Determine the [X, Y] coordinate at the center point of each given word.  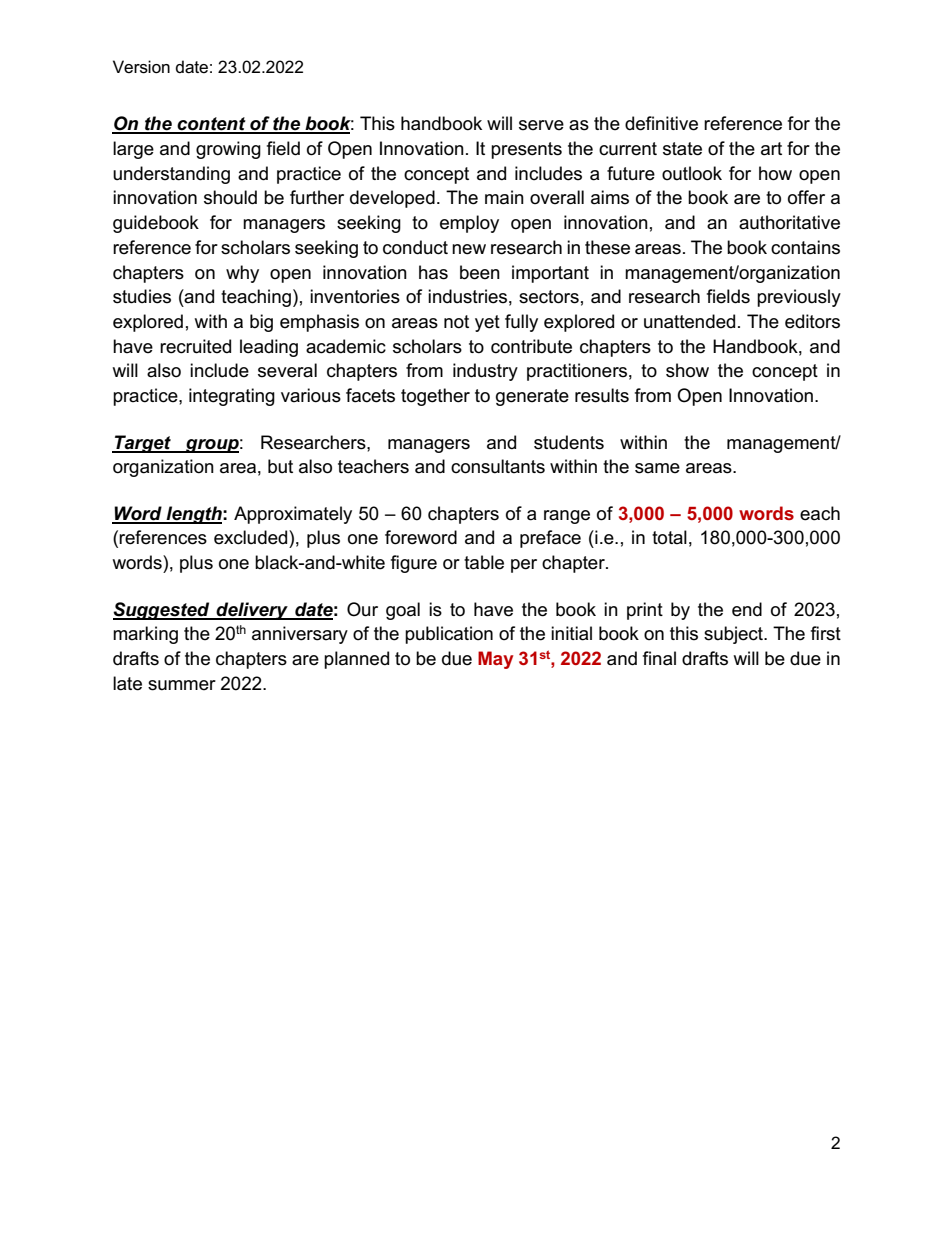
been [480, 272]
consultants [498, 466]
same [657, 468]
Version [141, 67]
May [495, 660]
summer [182, 685]
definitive [661, 123]
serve [541, 125]
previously [799, 298]
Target [143, 444]
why [242, 274]
